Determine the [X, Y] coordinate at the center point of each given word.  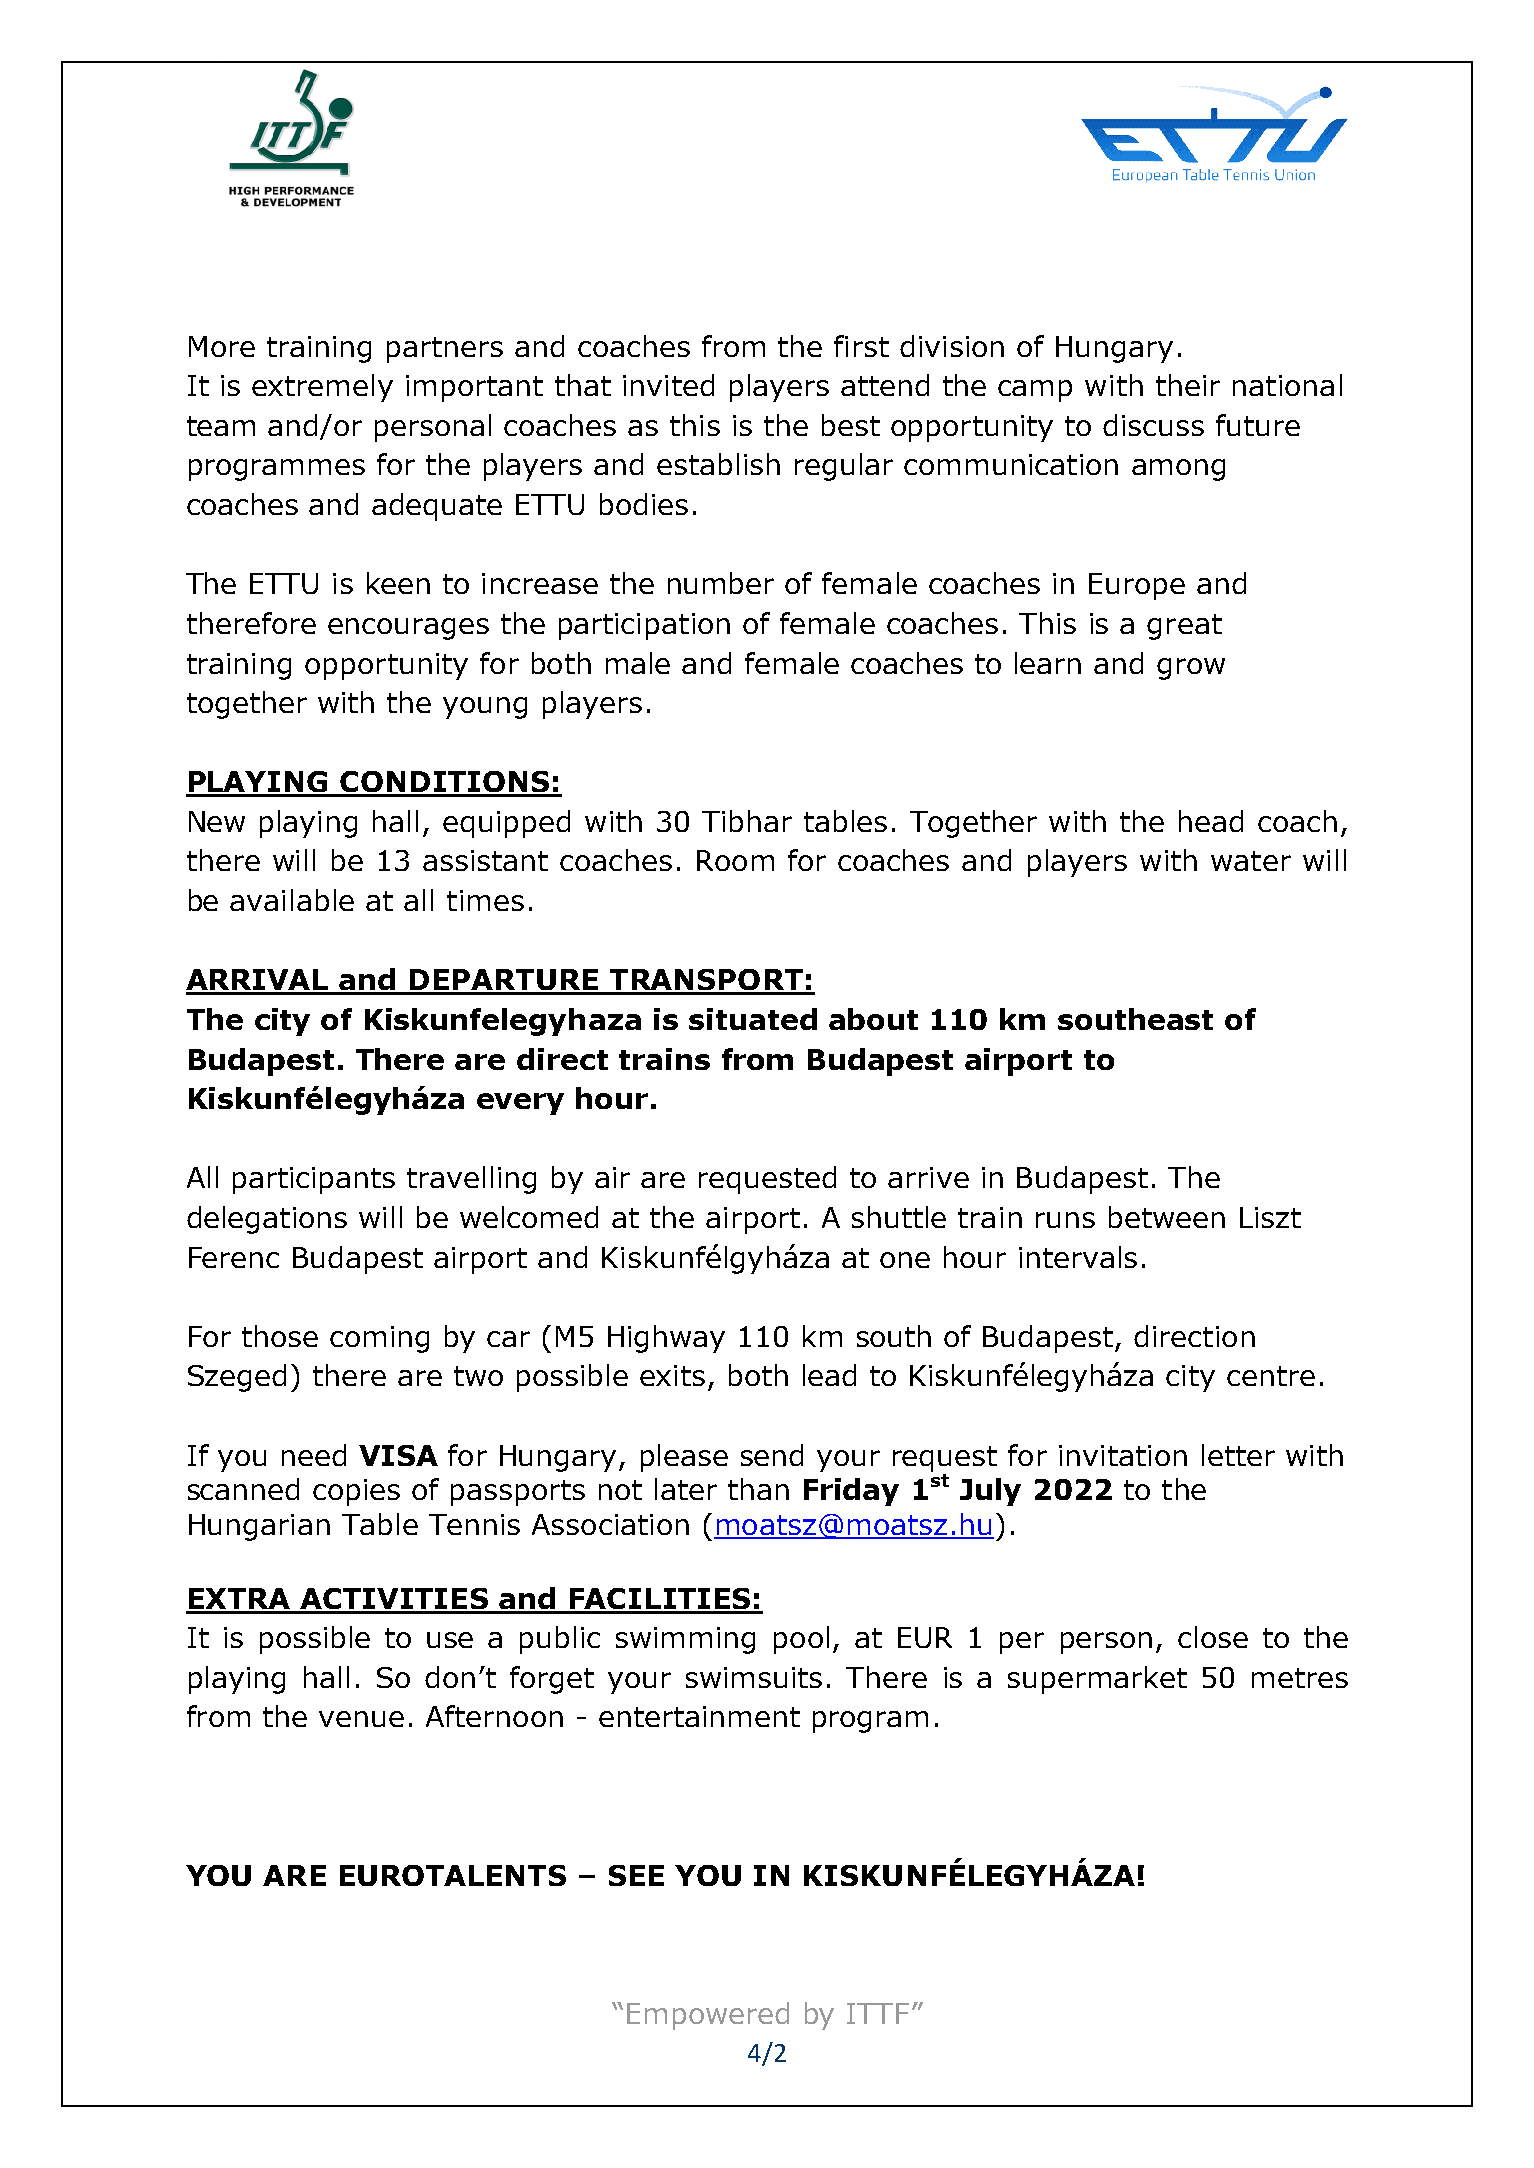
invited [668, 385]
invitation [1123, 1455]
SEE [636, 1875]
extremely [322, 388]
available [292, 900]
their [1188, 385]
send [772, 1455]
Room [735, 860]
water [1251, 861]
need [314, 1455]
